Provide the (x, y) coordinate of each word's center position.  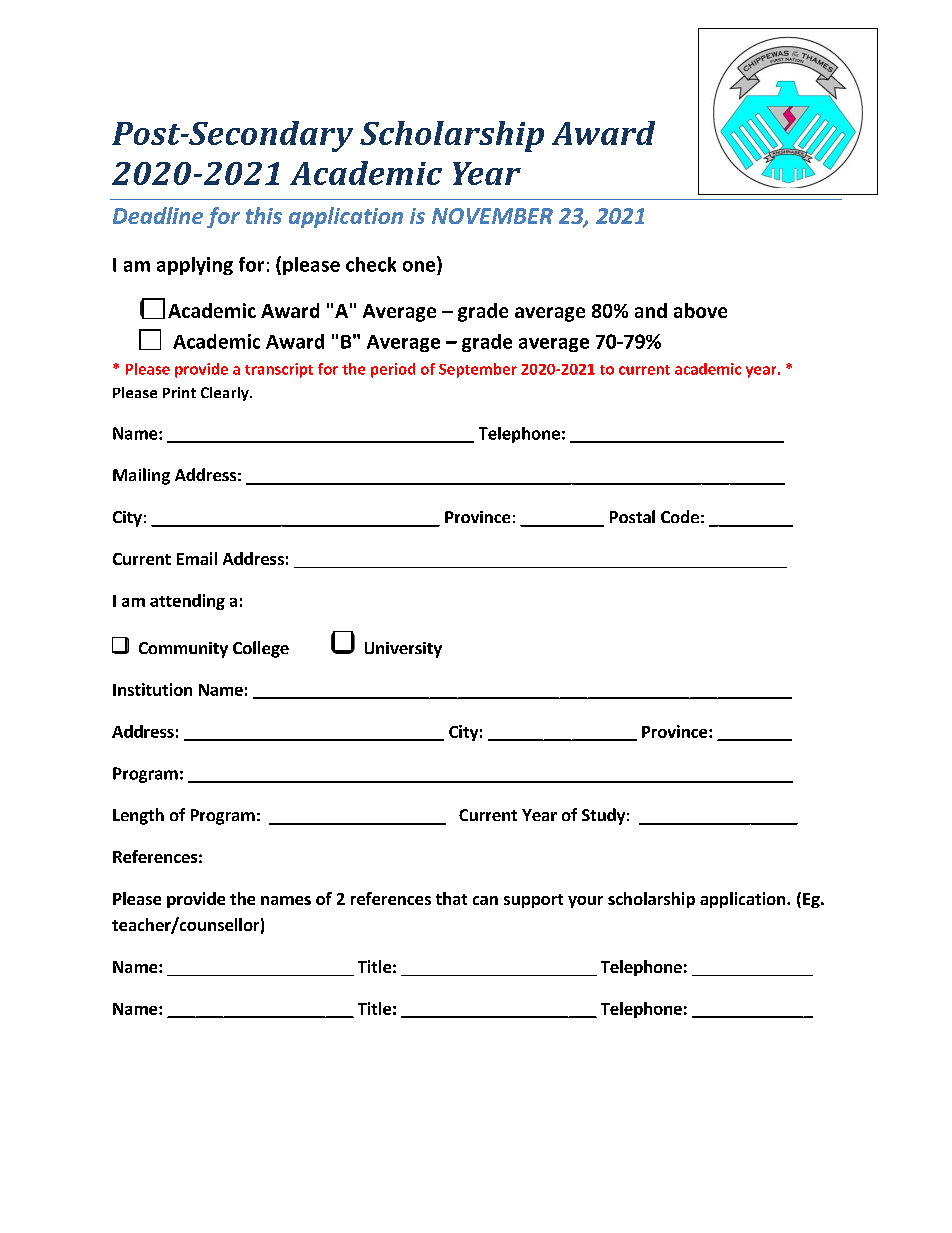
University (403, 650)
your (585, 902)
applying (195, 266)
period (393, 370)
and (651, 310)
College (261, 649)
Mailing (141, 476)
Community (183, 650)
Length (138, 816)
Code (680, 516)
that (451, 898)
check (371, 264)
